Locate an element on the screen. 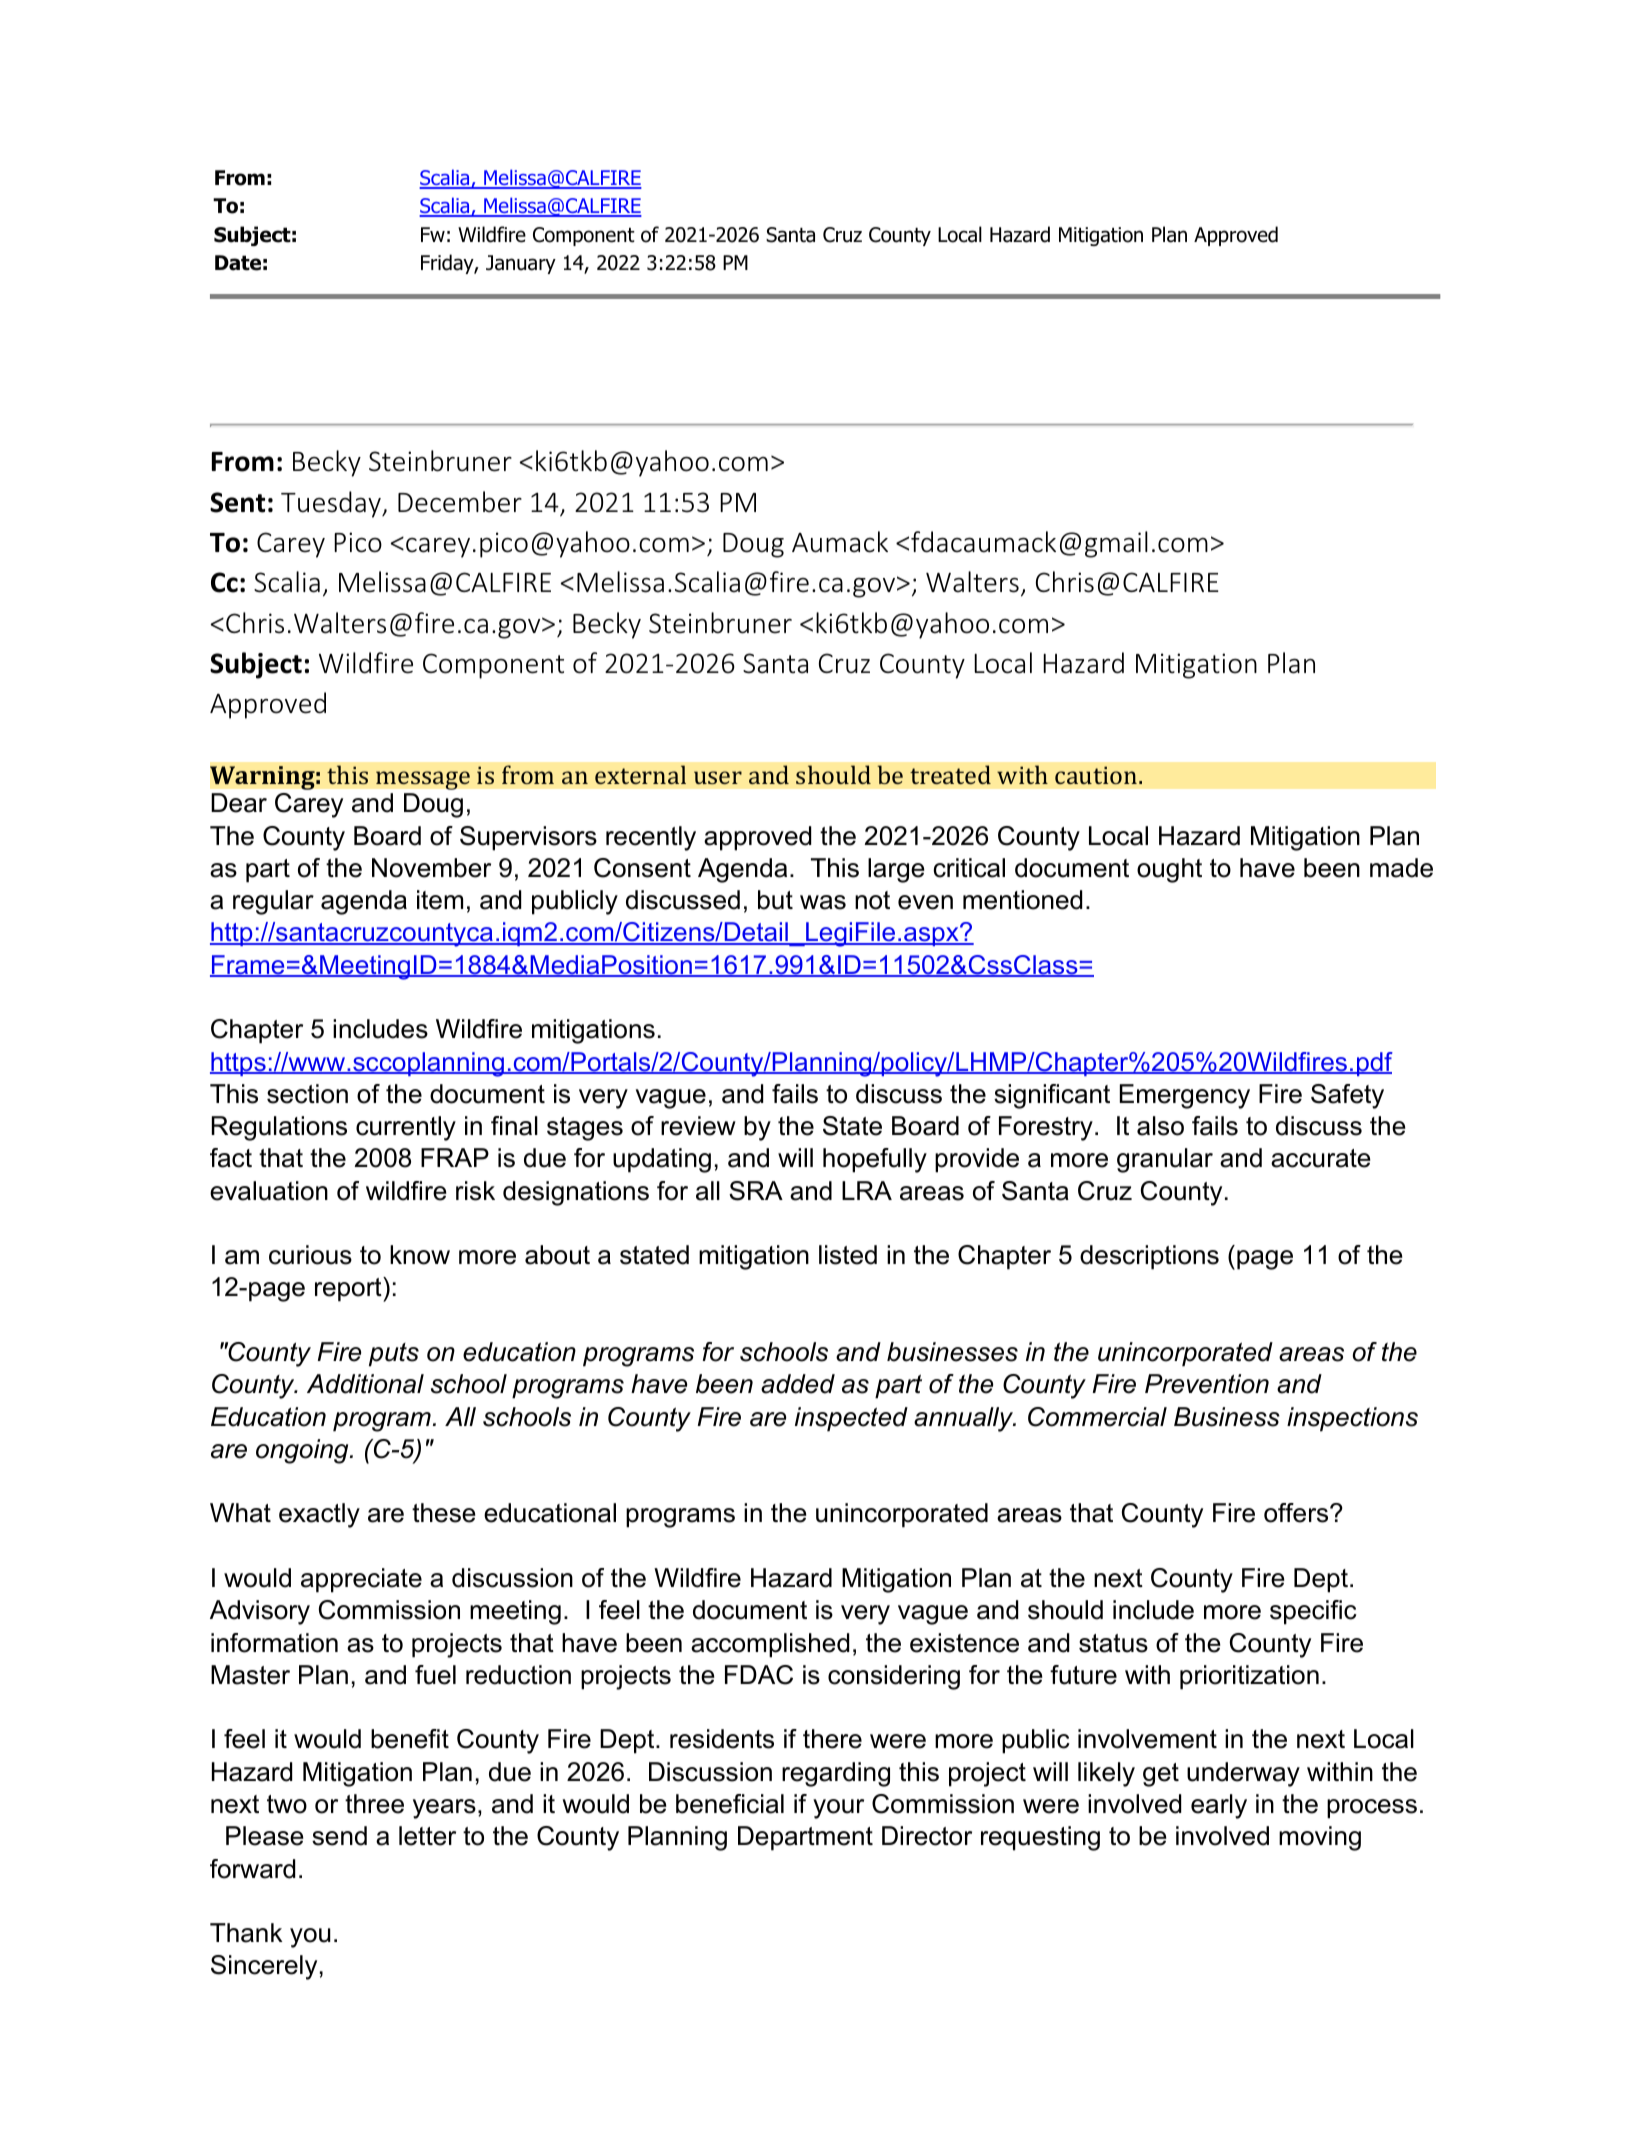  large is located at coordinates (896, 870).
